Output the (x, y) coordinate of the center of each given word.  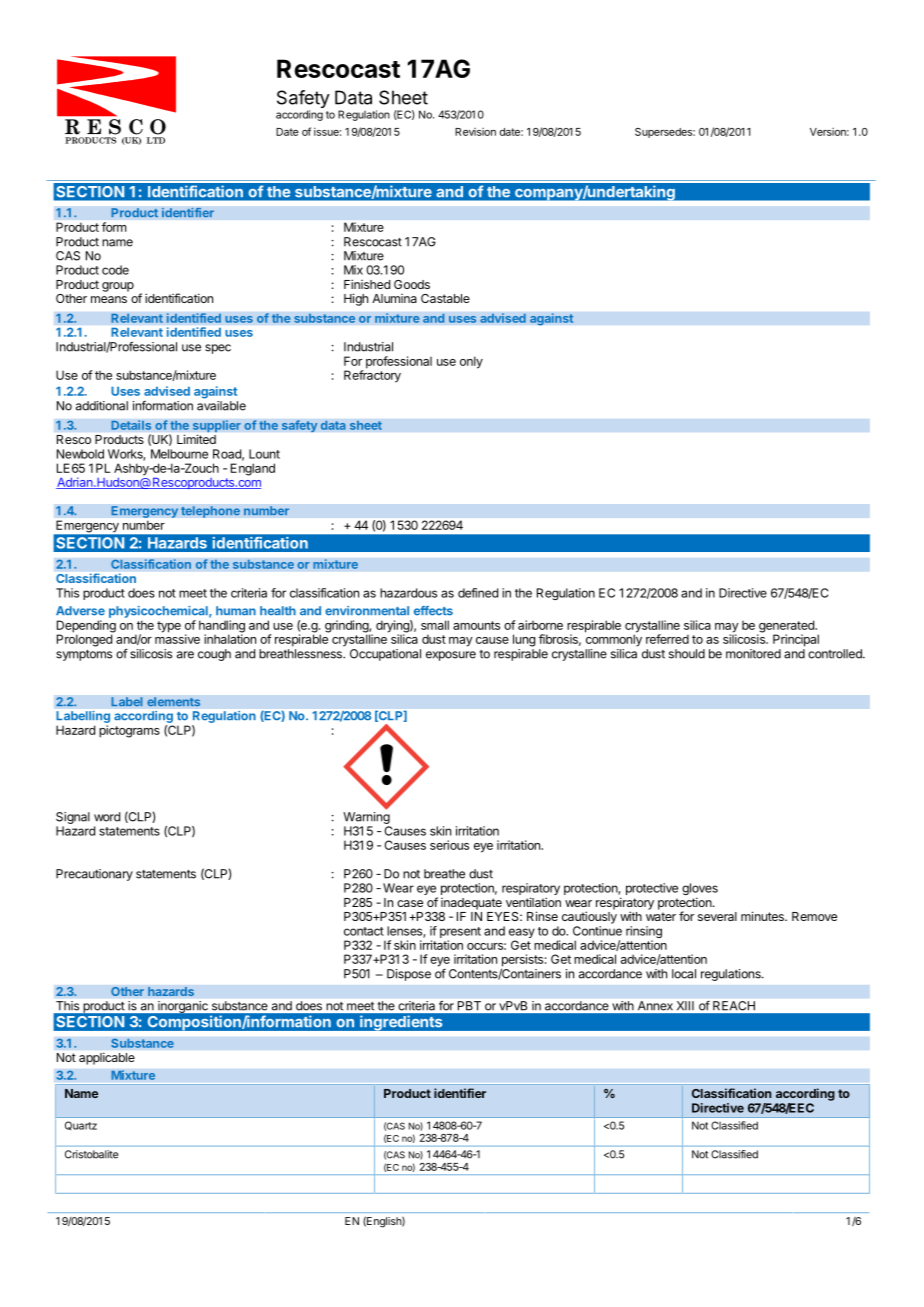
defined (478, 593)
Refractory (372, 375)
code (115, 270)
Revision (475, 132)
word (107, 817)
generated (786, 627)
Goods (412, 284)
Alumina (394, 298)
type (169, 627)
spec (218, 349)
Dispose (409, 975)
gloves (700, 890)
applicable (107, 1059)
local (684, 974)
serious (449, 845)
